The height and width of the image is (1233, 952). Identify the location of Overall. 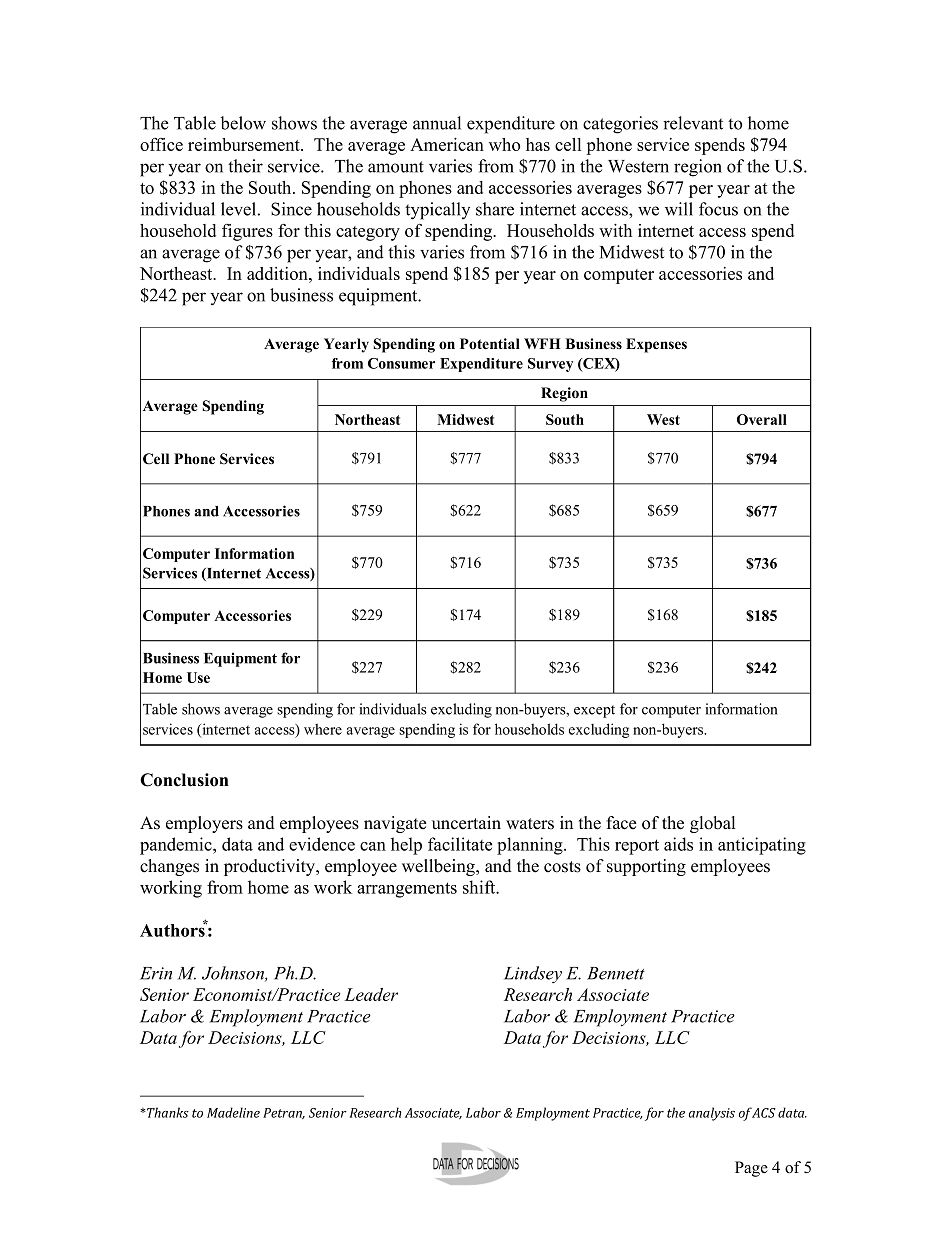
(762, 419).
